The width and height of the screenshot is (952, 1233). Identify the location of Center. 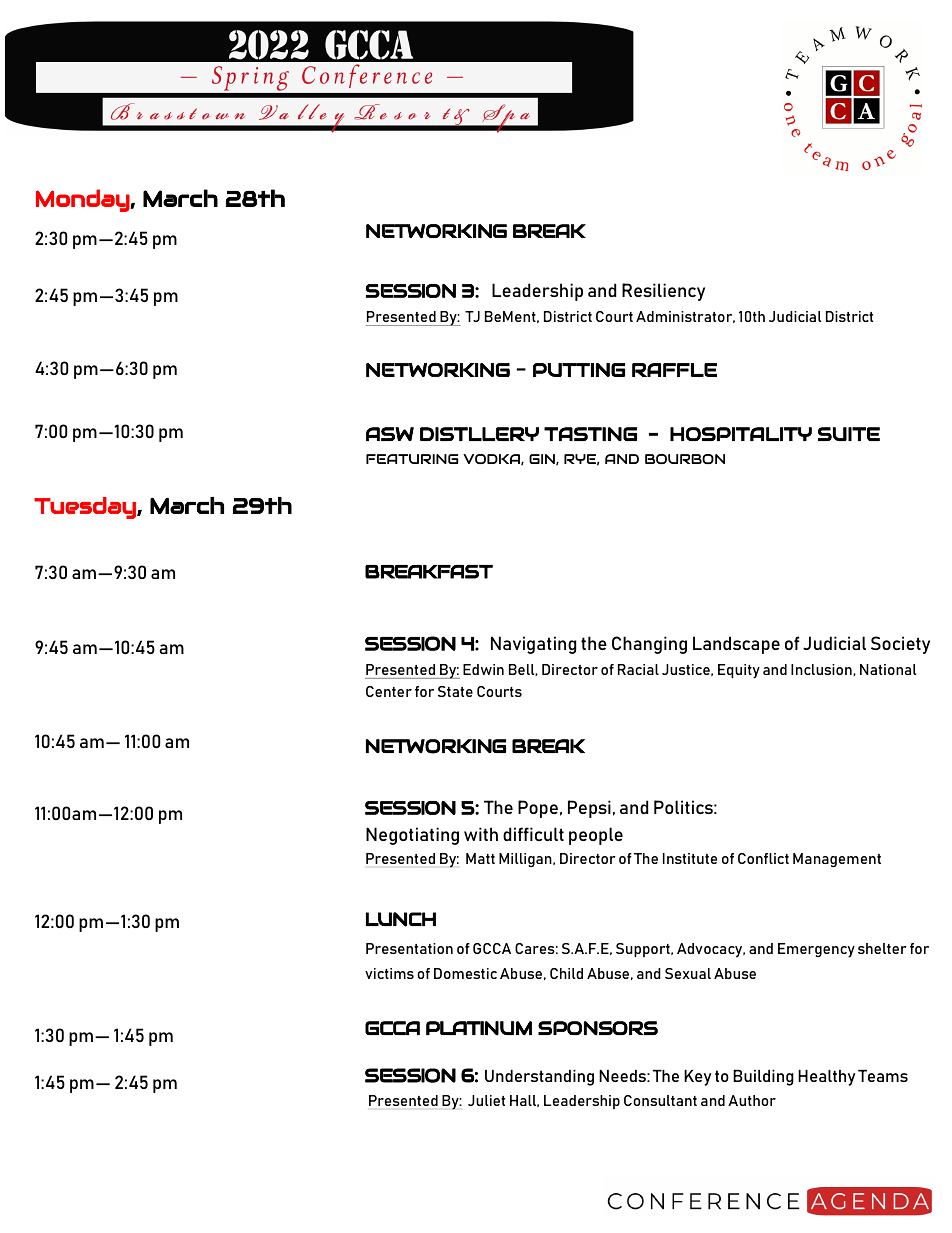
(389, 691).
